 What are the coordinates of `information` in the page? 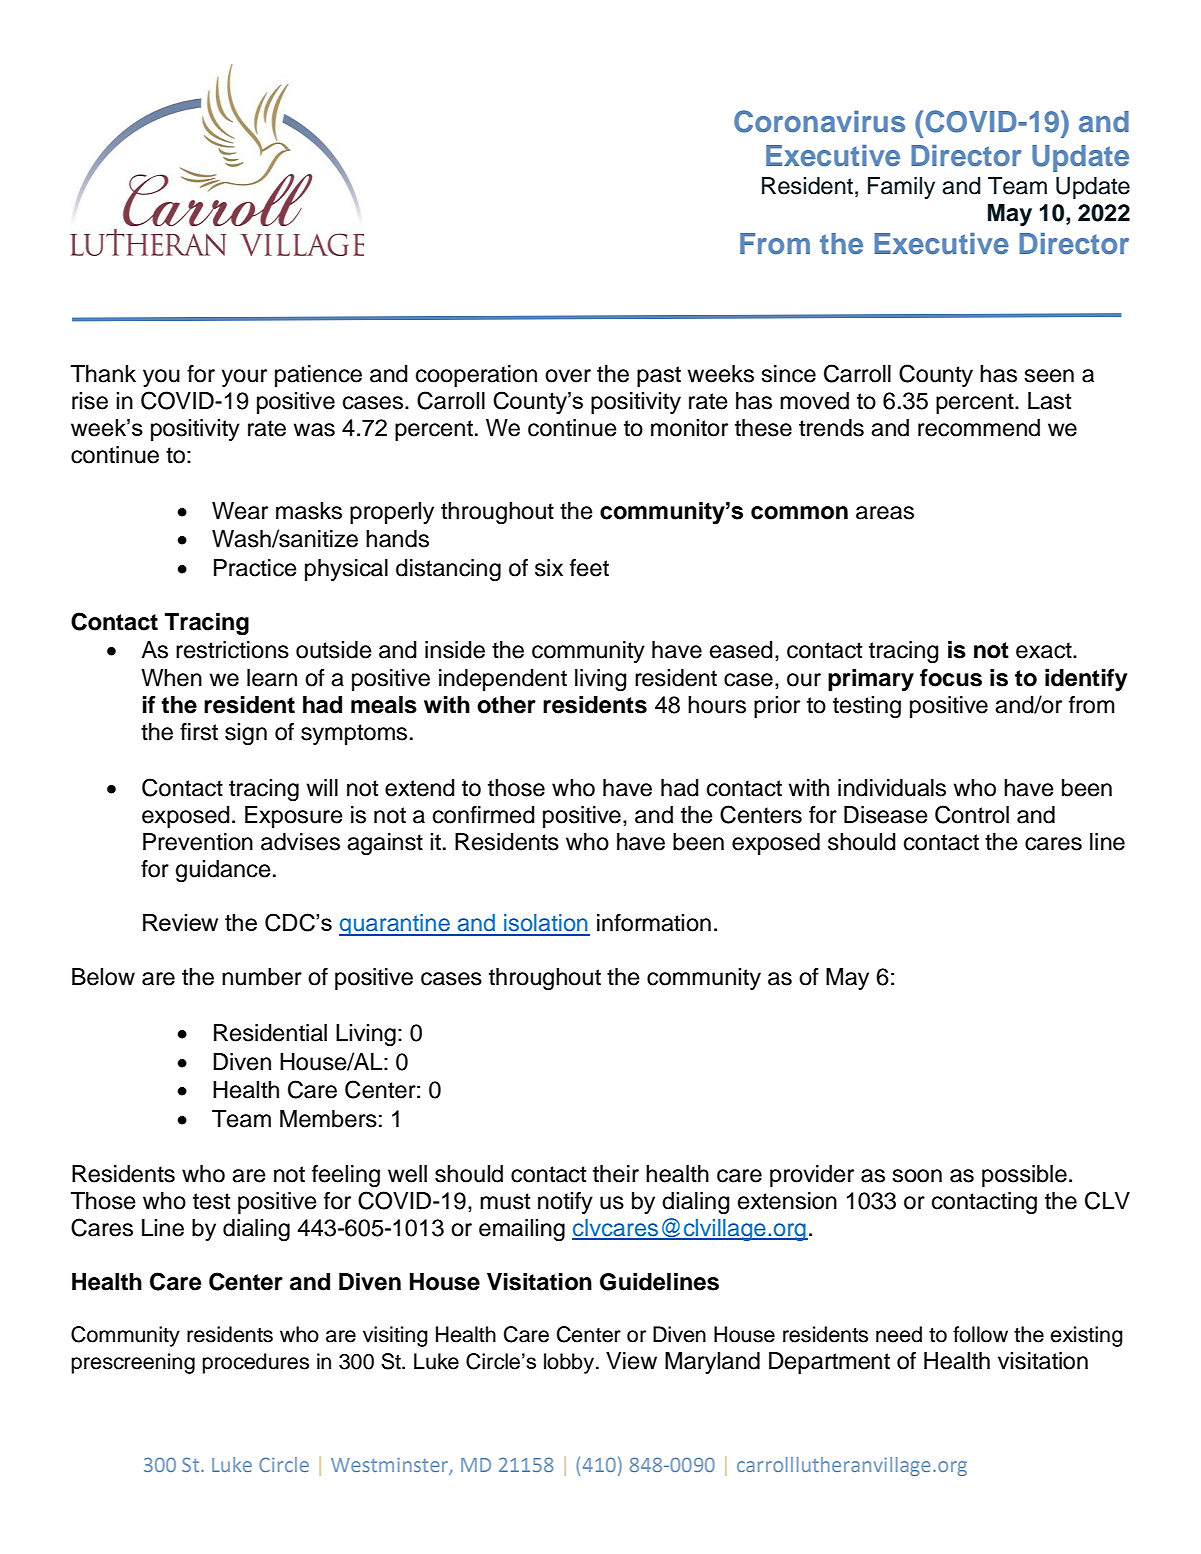 It's located at (654, 923).
